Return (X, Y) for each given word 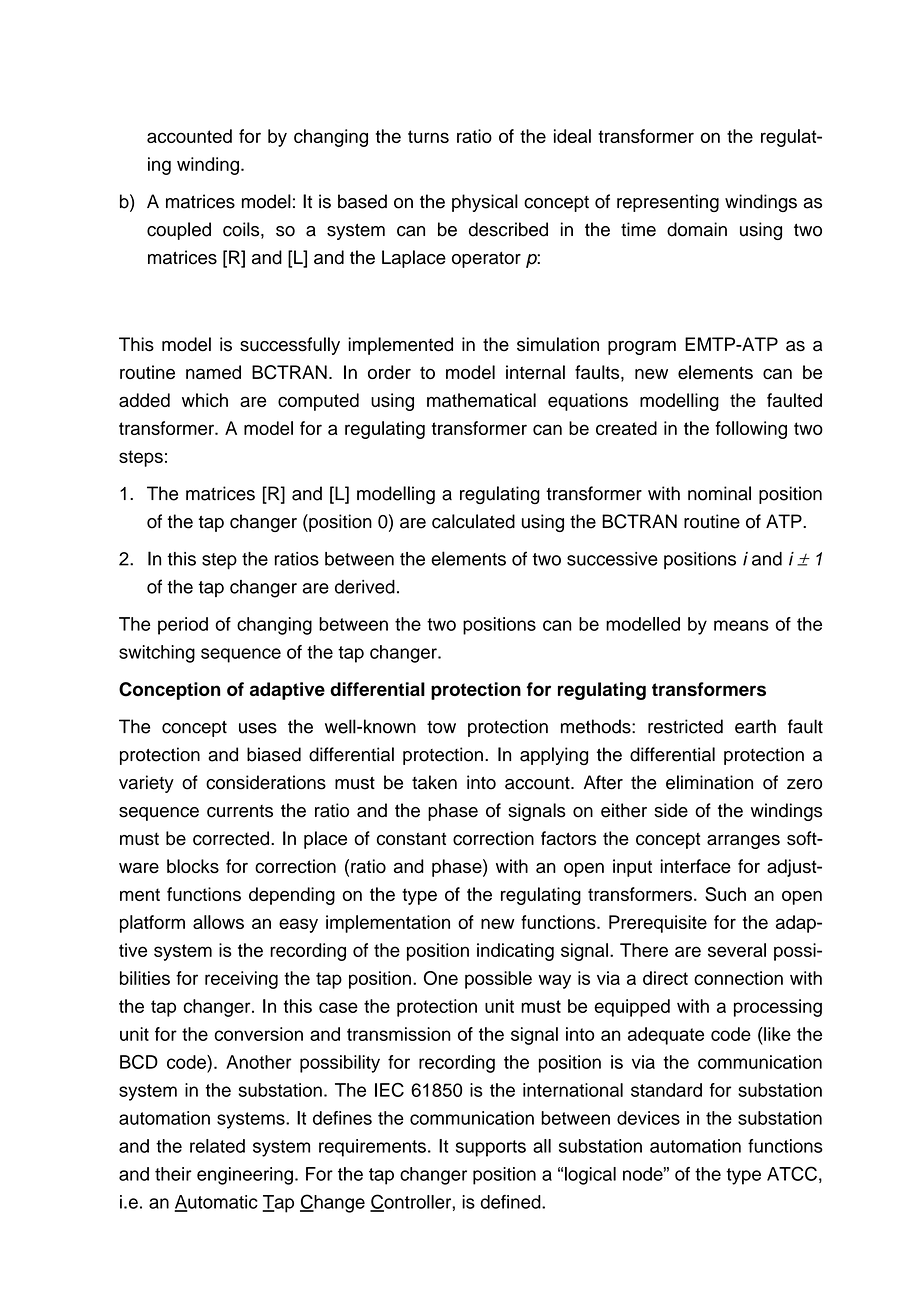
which (205, 400)
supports (491, 1148)
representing (668, 203)
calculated (473, 521)
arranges (743, 842)
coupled (179, 231)
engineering (245, 1176)
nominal (719, 493)
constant (411, 839)
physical (485, 203)
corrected (231, 838)
